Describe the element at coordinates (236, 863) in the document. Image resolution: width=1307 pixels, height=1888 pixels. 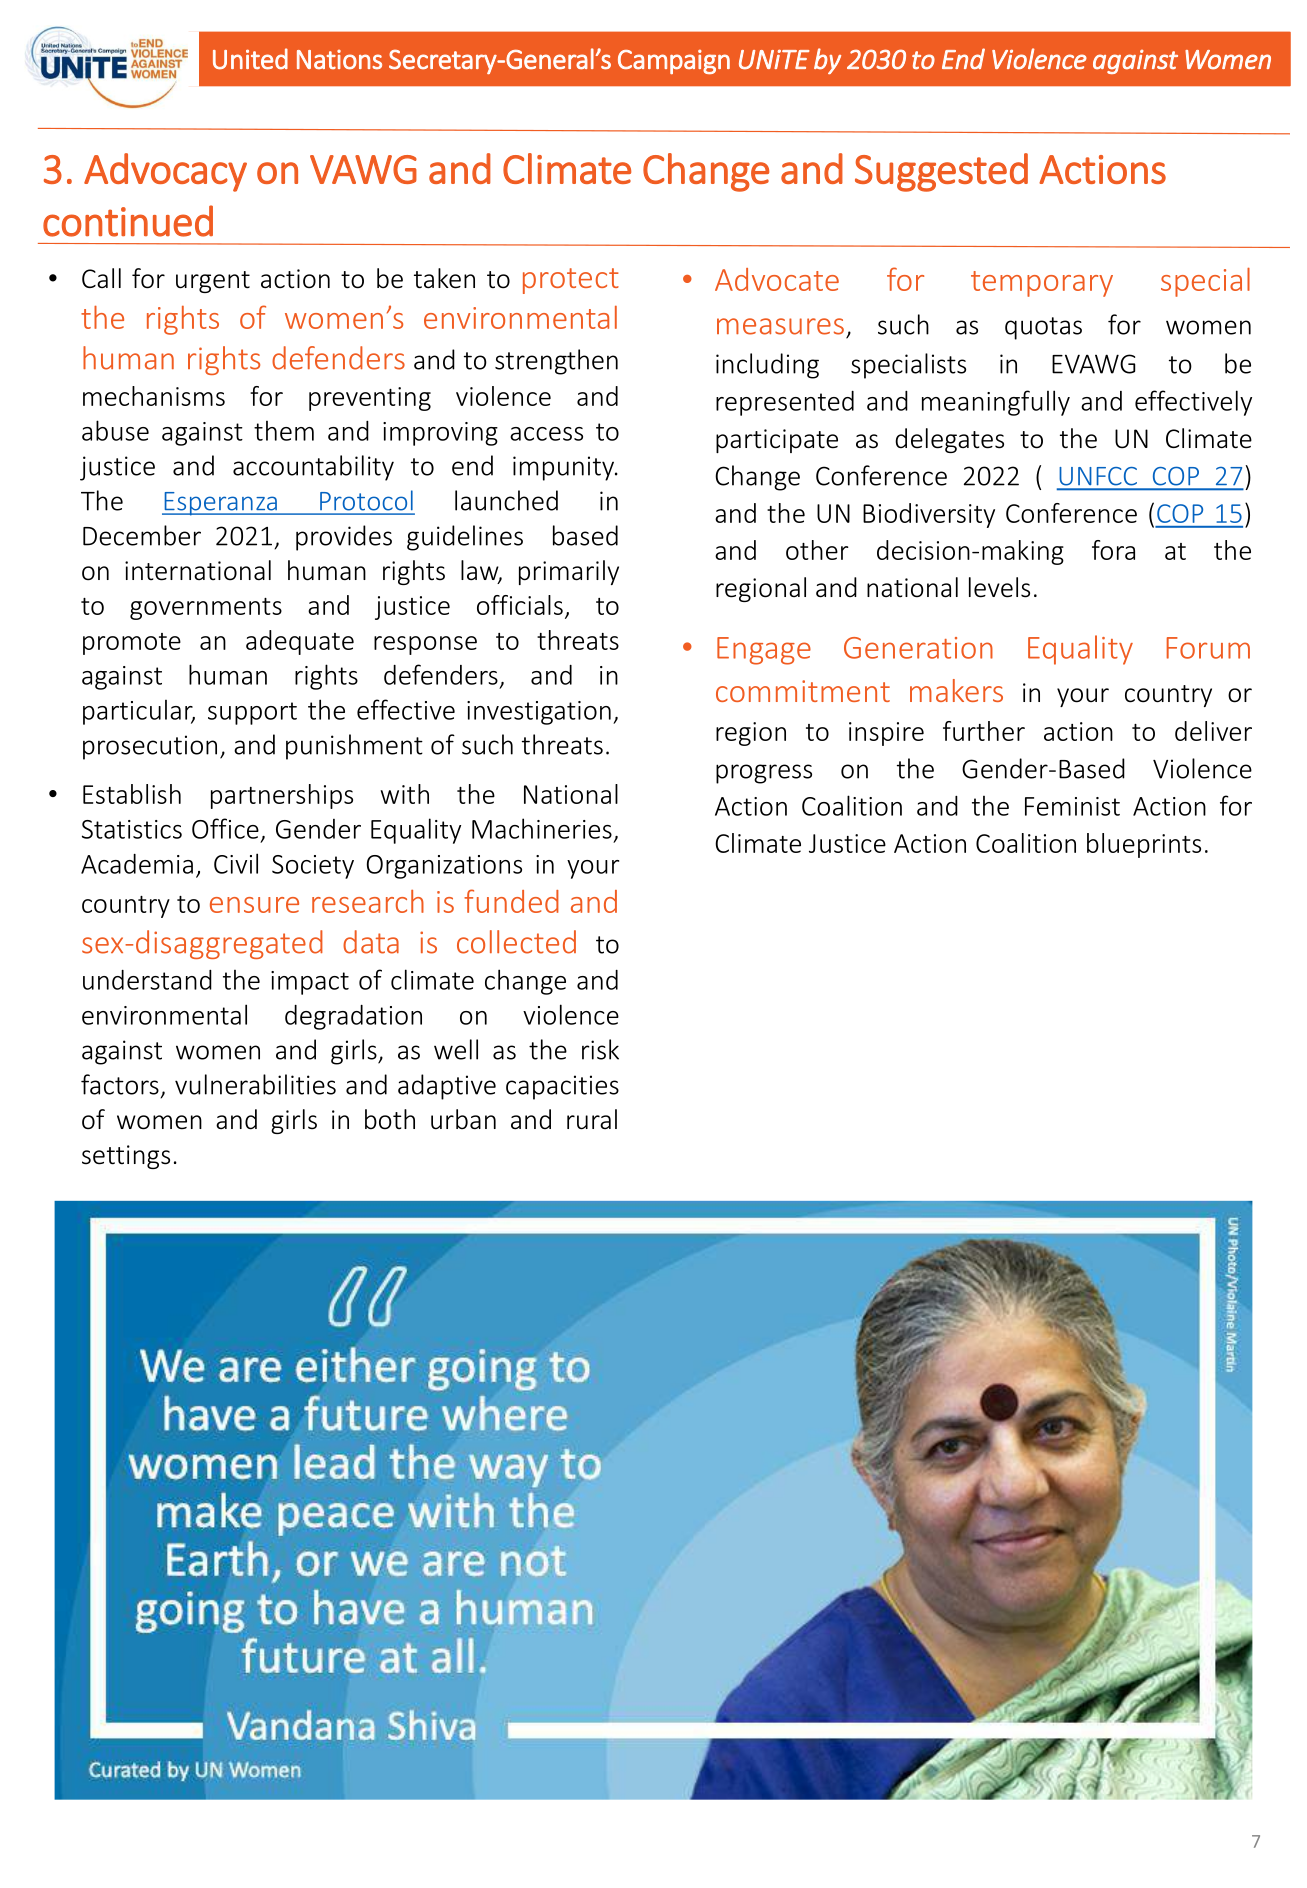
I see `Civil` at that location.
